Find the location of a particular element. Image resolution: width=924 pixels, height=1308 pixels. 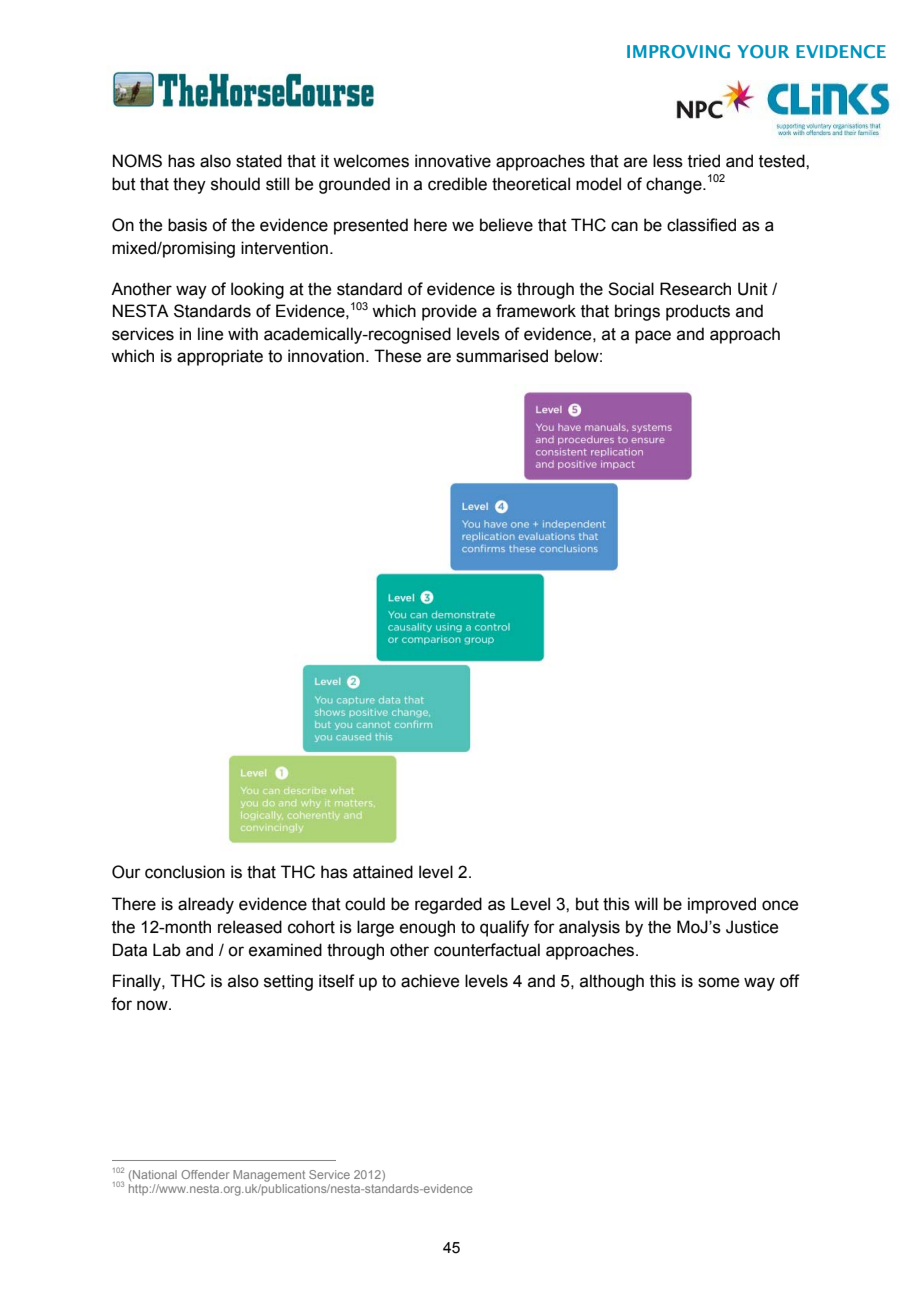

stated is located at coordinates (259, 161).
